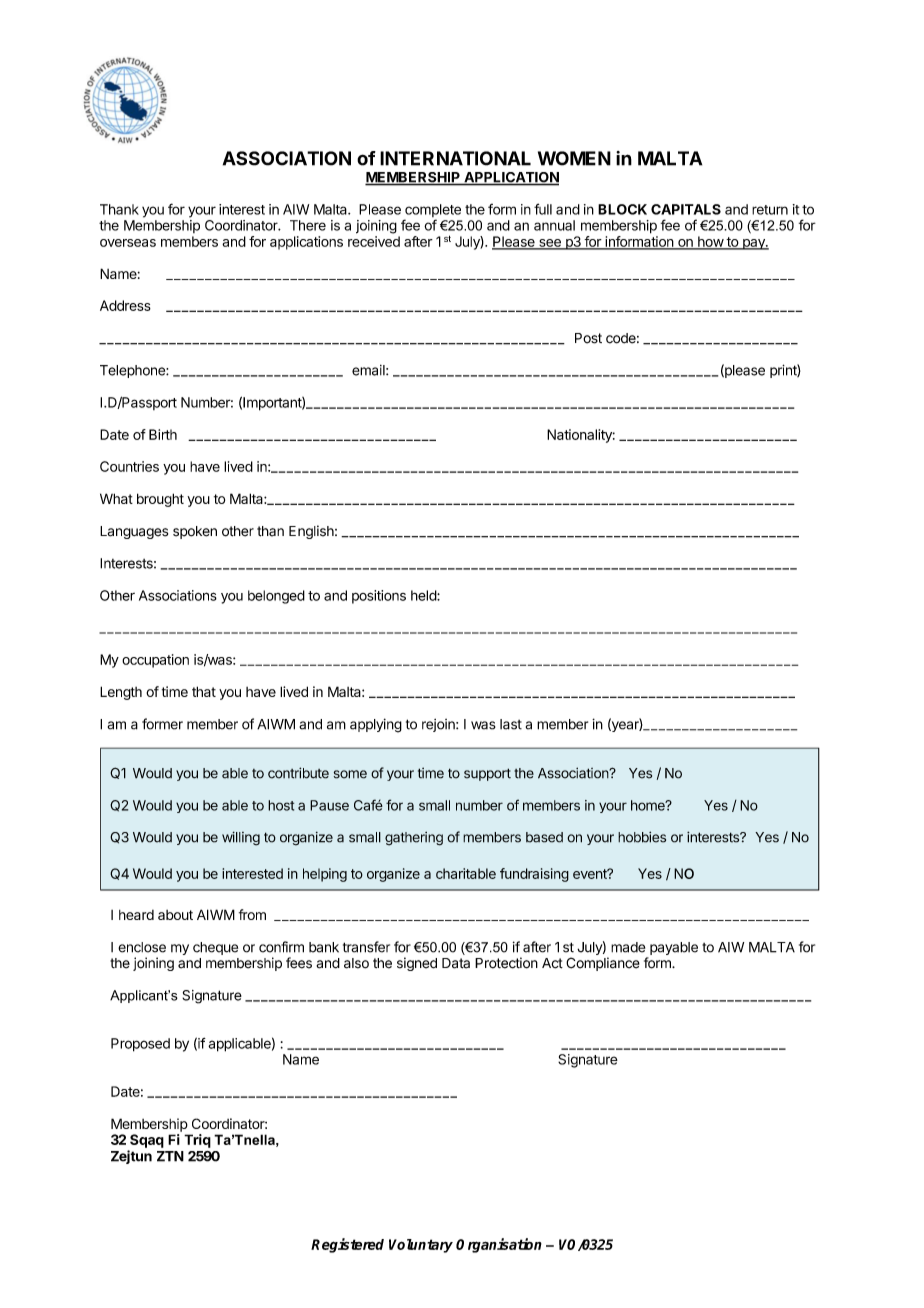 This image has height=1308, width=924. Describe the element at coordinates (642, 837) in the image. I see `hobbies` at that location.
